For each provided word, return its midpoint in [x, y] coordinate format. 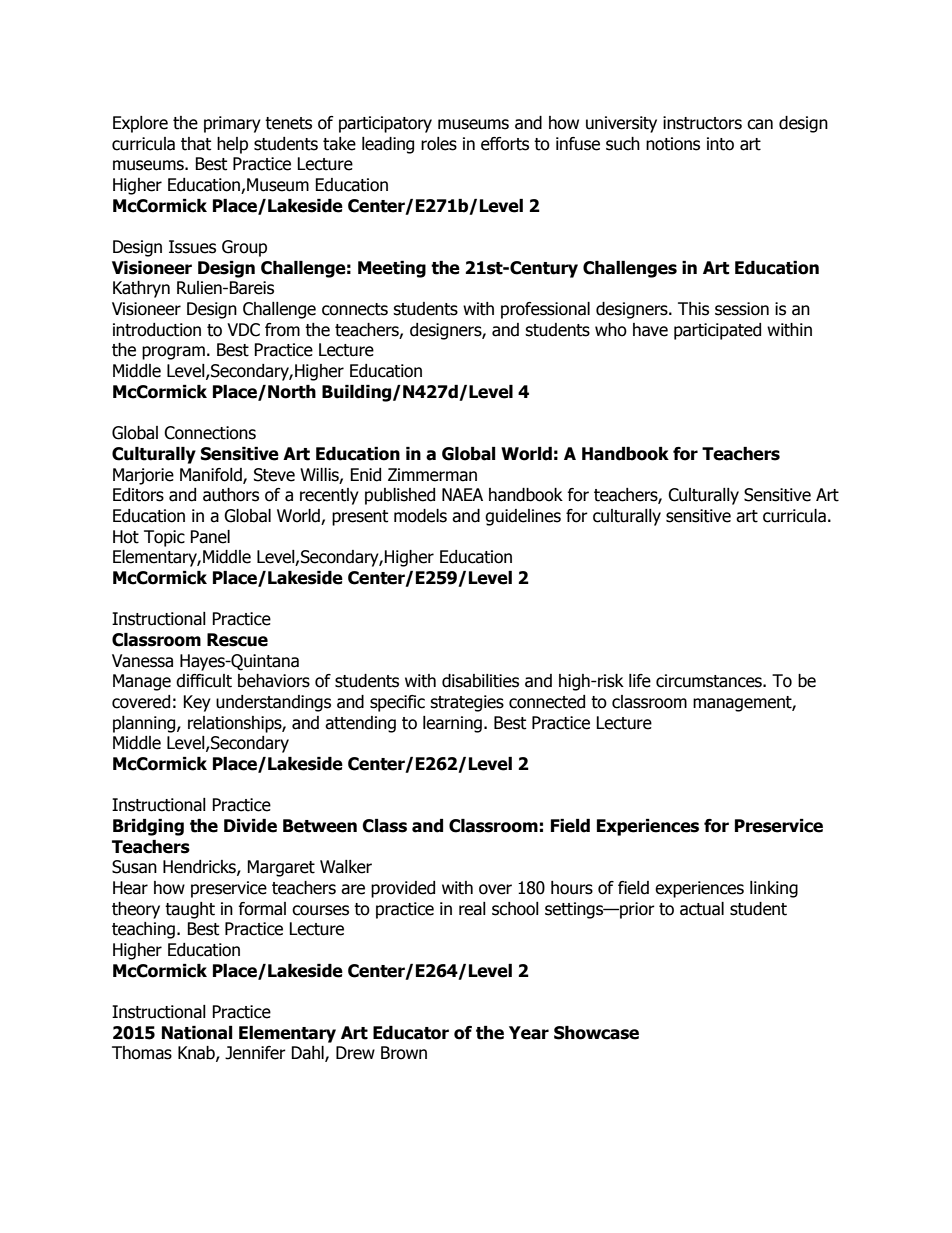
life [640, 681]
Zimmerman [432, 475]
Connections [210, 433]
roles [439, 144]
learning [452, 724]
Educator [411, 1033]
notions [673, 144]
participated [717, 331]
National [197, 1033]
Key [197, 703]
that [196, 144]
